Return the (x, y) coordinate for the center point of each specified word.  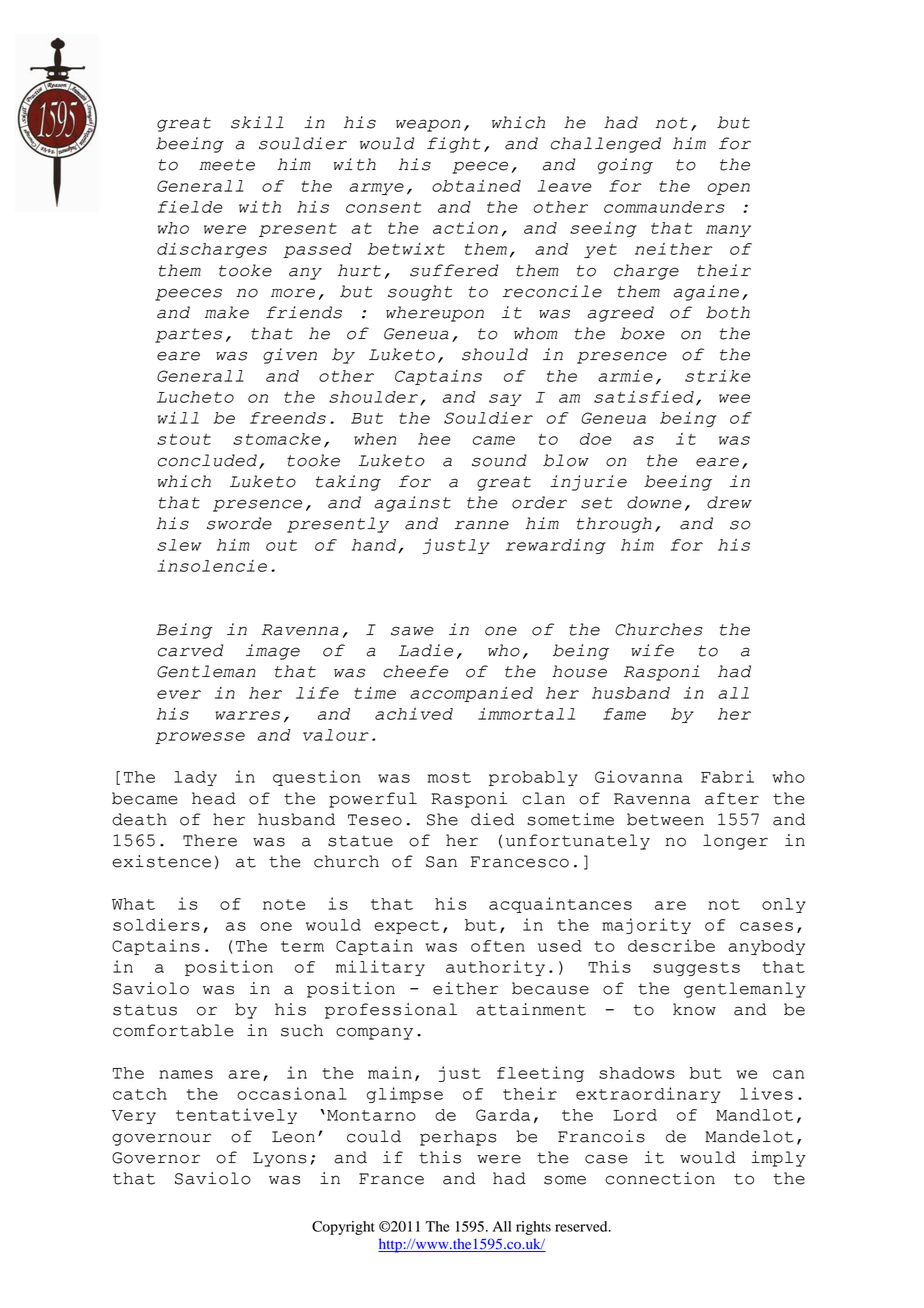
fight (454, 145)
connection (660, 1178)
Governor (156, 1158)
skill (257, 122)
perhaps (458, 1138)
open (728, 189)
